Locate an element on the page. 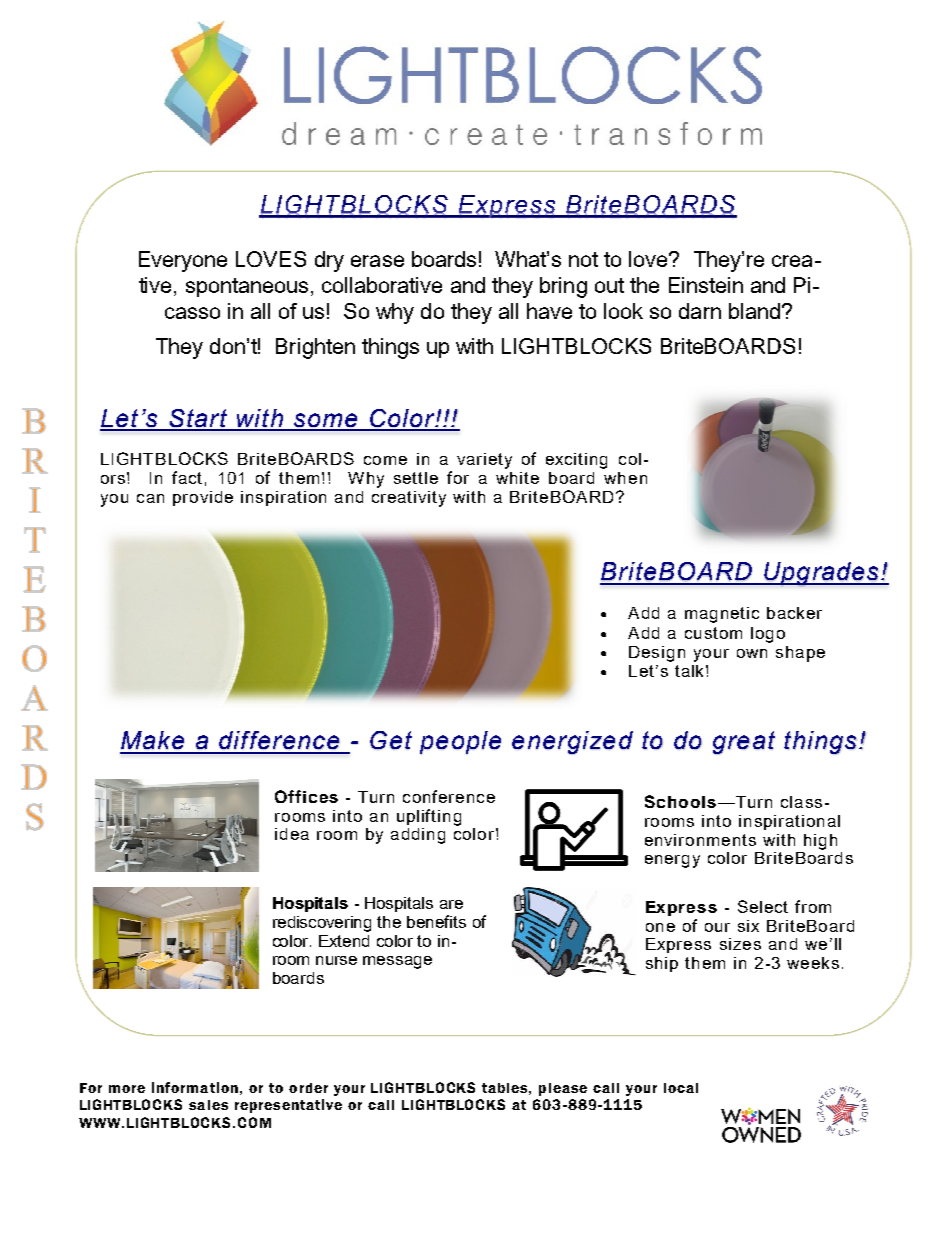 The image size is (952, 1233). idea is located at coordinates (292, 834).
